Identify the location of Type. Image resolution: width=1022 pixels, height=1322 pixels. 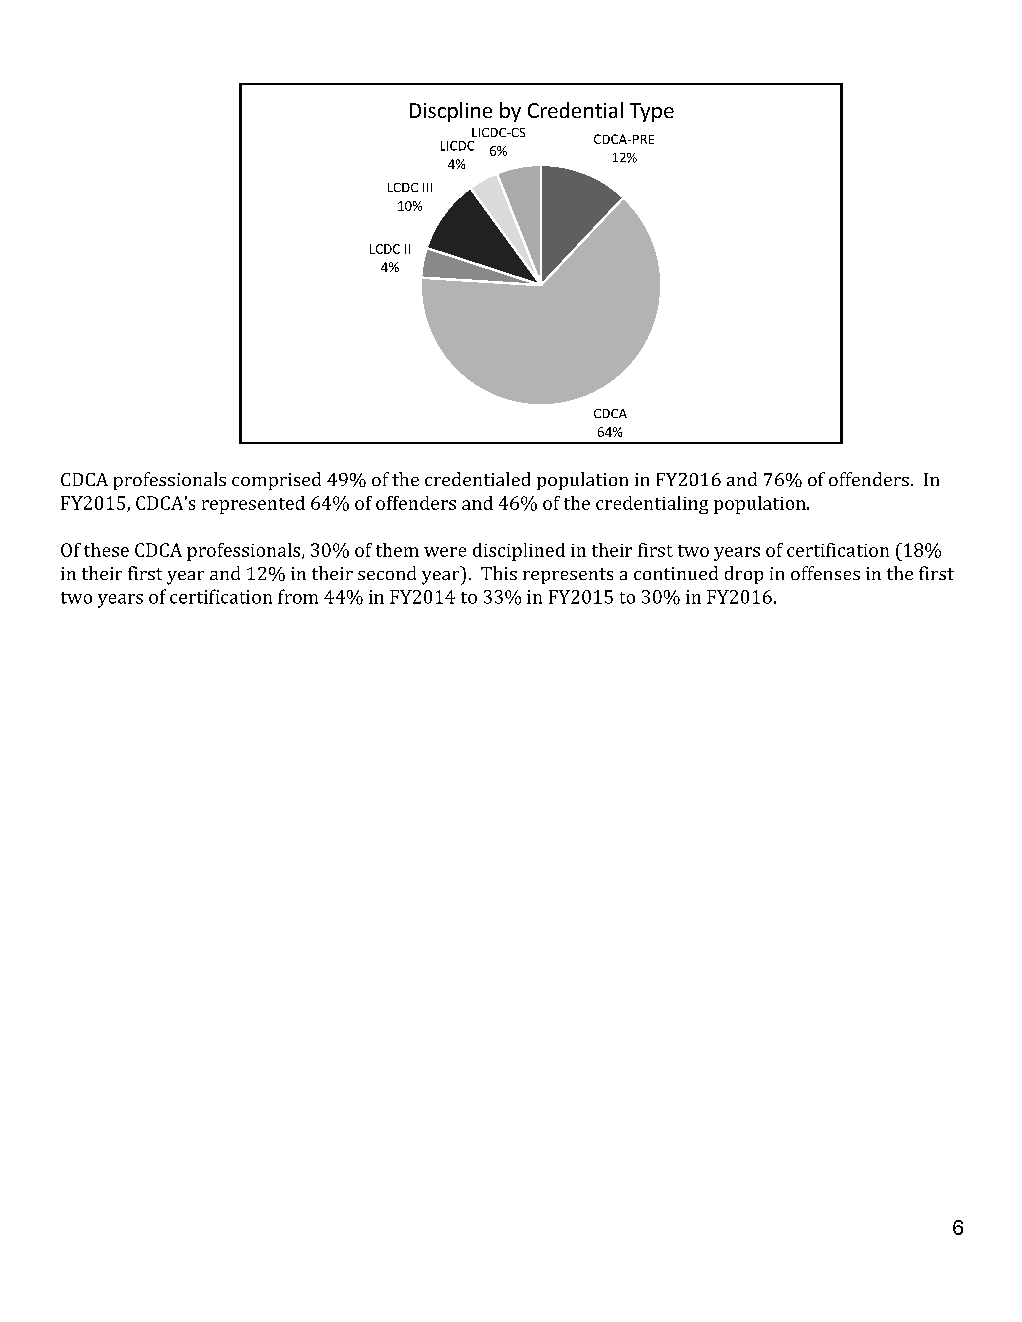
(652, 112).
